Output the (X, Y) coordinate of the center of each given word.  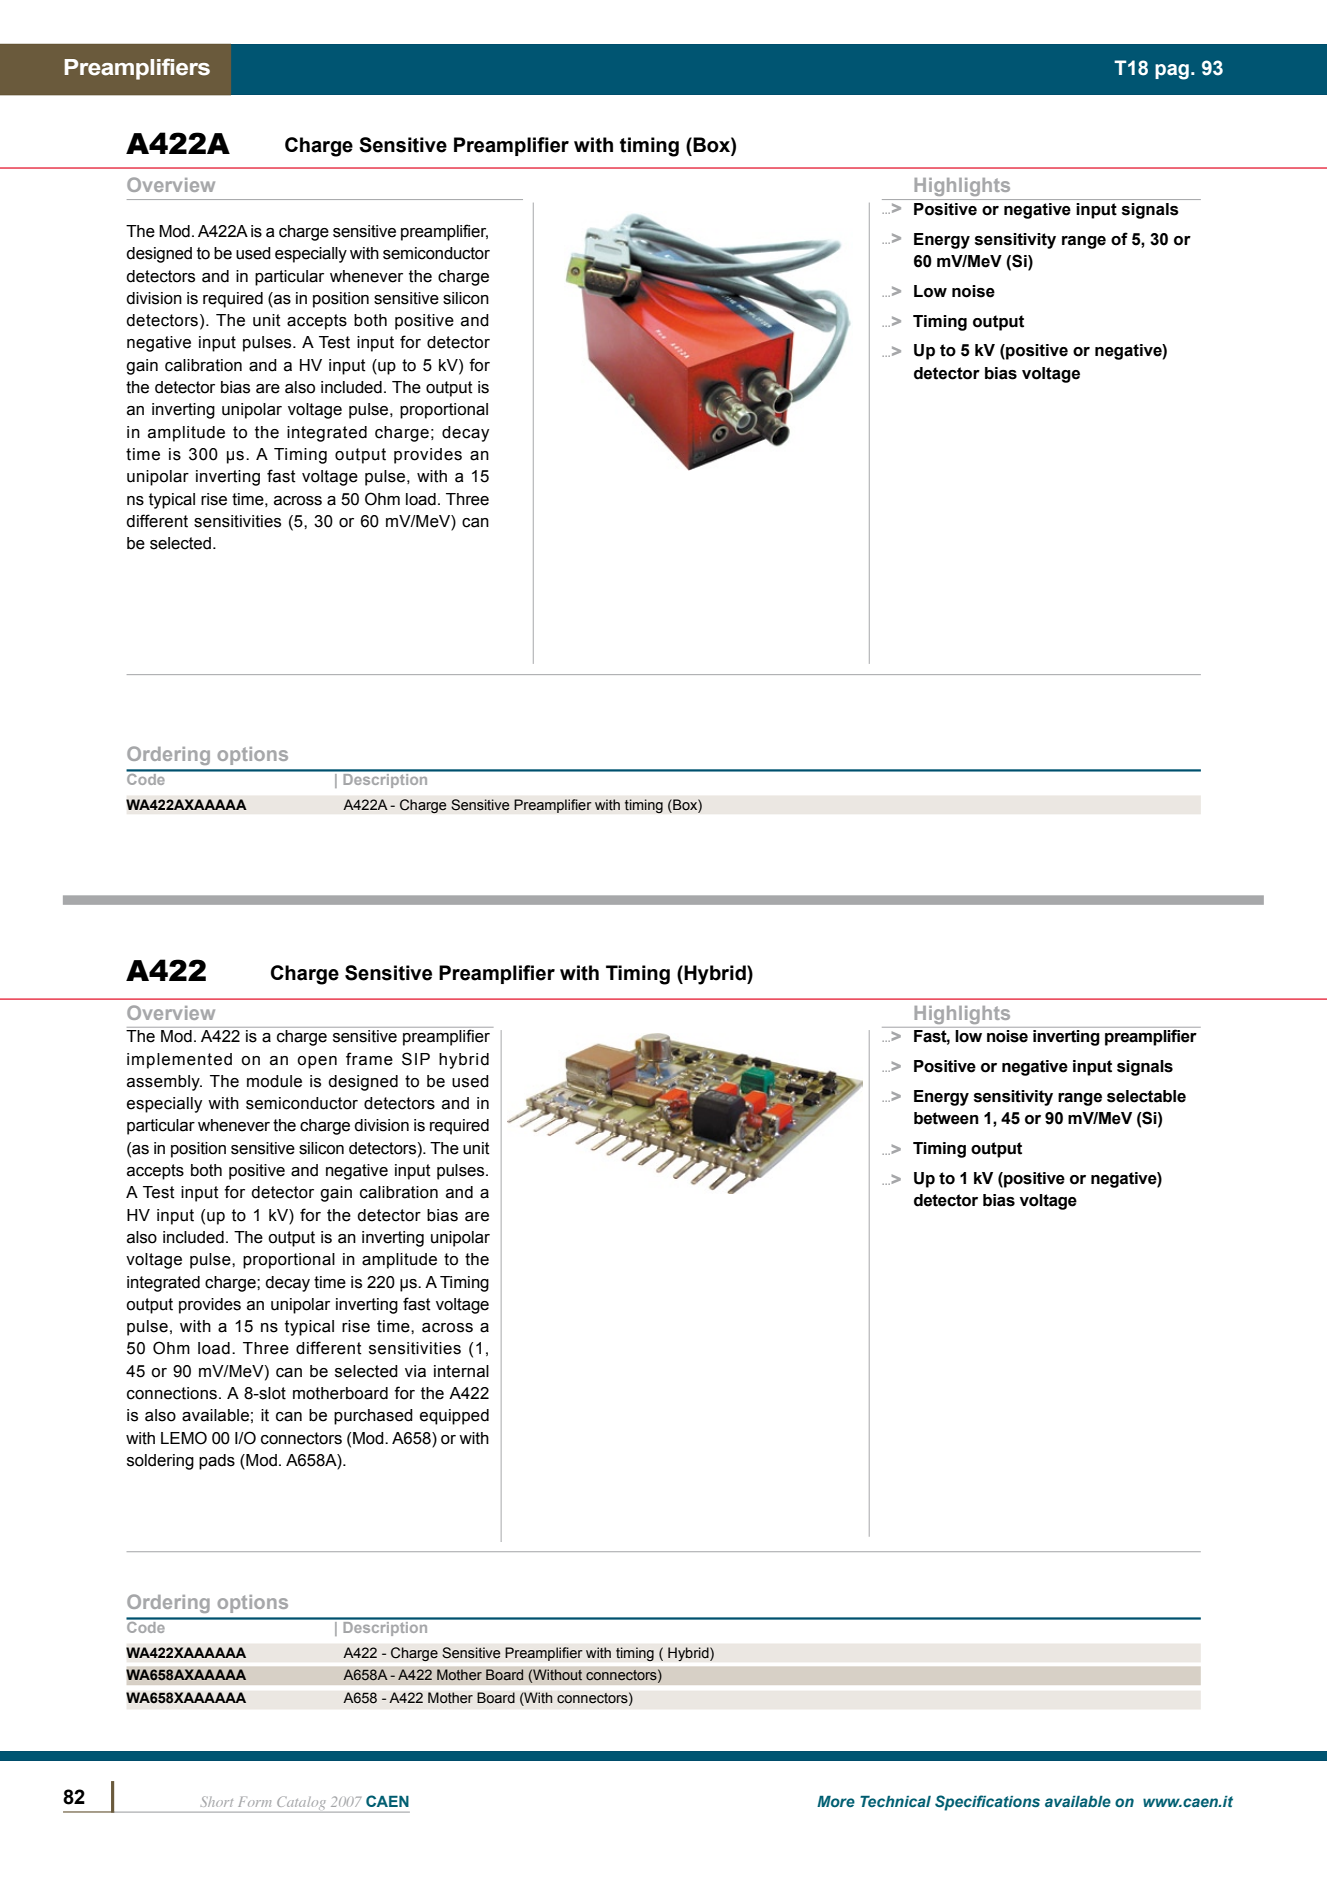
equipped (454, 1417)
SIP (416, 1059)
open (317, 1062)
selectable (1146, 1096)
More (836, 1801)
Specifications (987, 1803)
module (274, 1081)
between (946, 1118)
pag (1172, 72)
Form (254, 1802)
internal (461, 1371)
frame (369, 1059)
